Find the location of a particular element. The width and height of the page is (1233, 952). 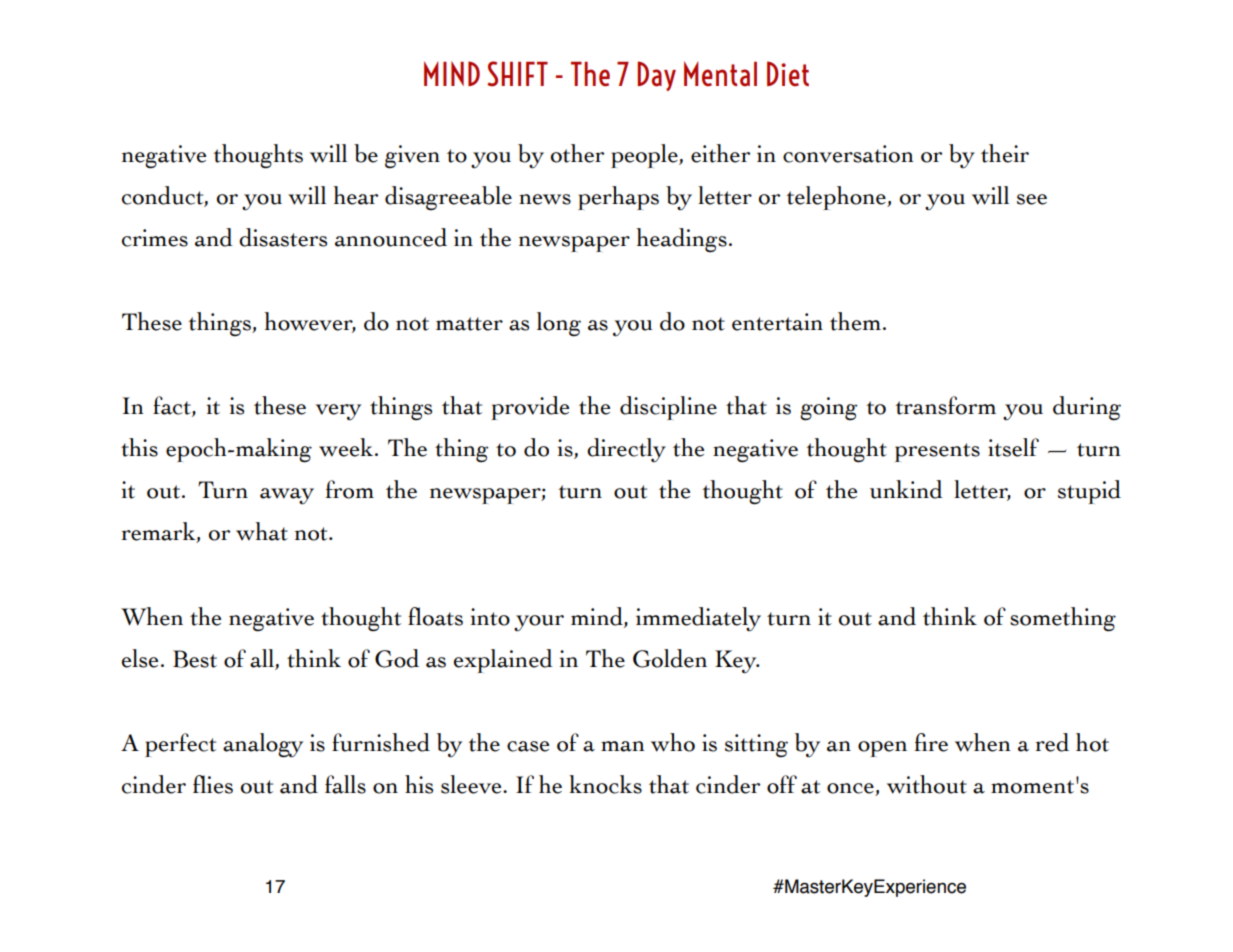

Day is located at coordinates (656, 76).
